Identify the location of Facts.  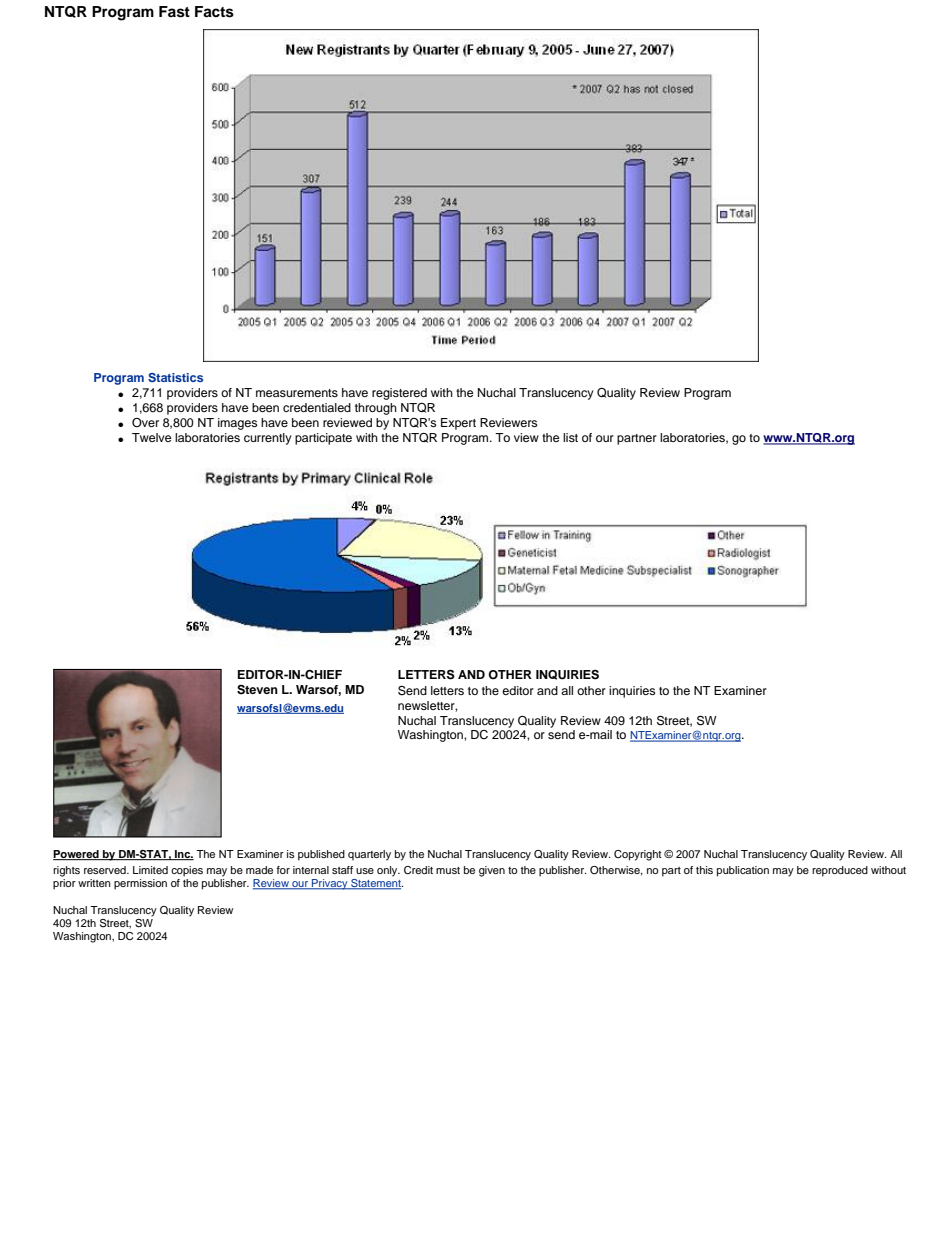
(214, 12).
